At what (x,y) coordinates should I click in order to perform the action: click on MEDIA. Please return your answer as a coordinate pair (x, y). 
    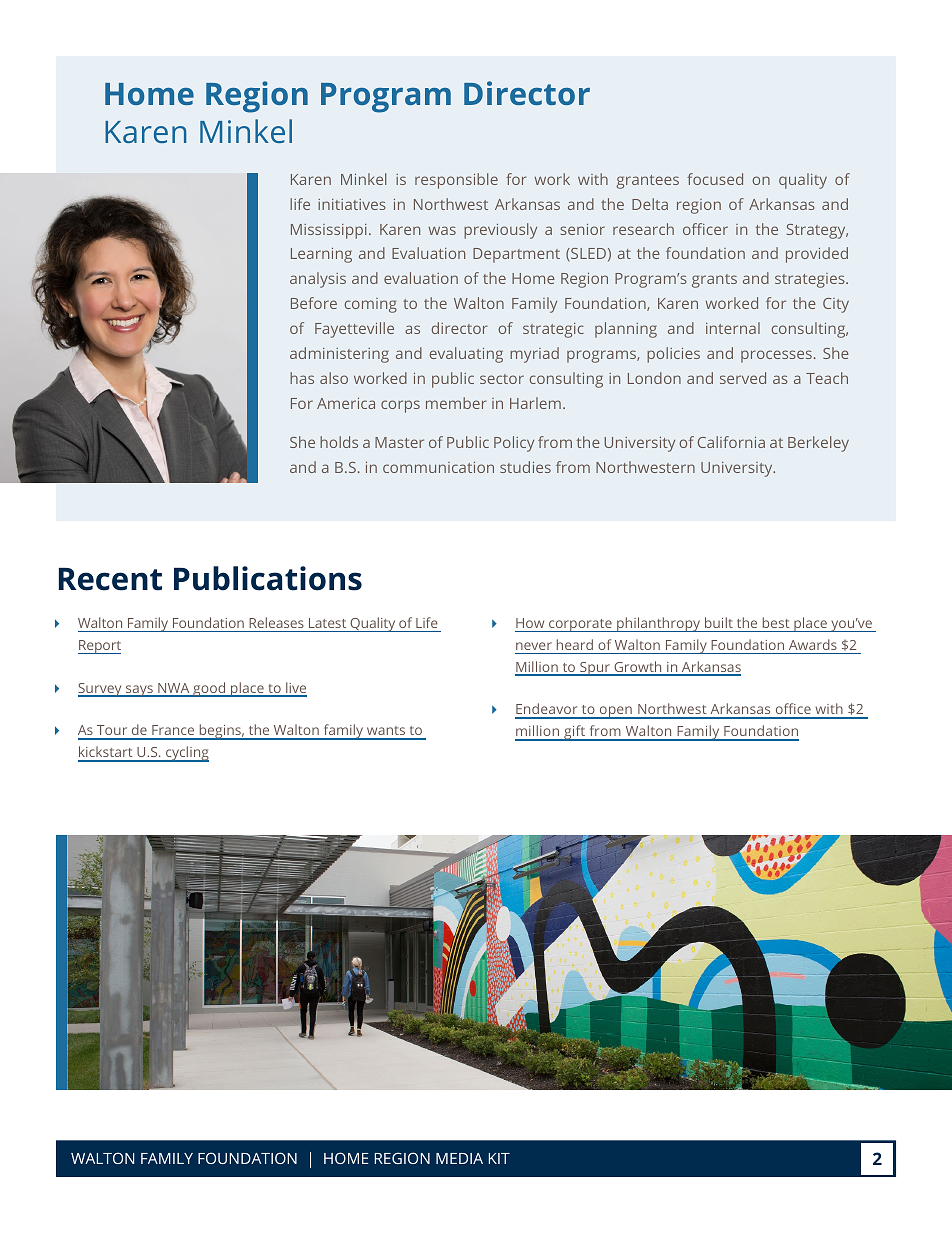
    Looking at the image, I should click on (459, 1158).
